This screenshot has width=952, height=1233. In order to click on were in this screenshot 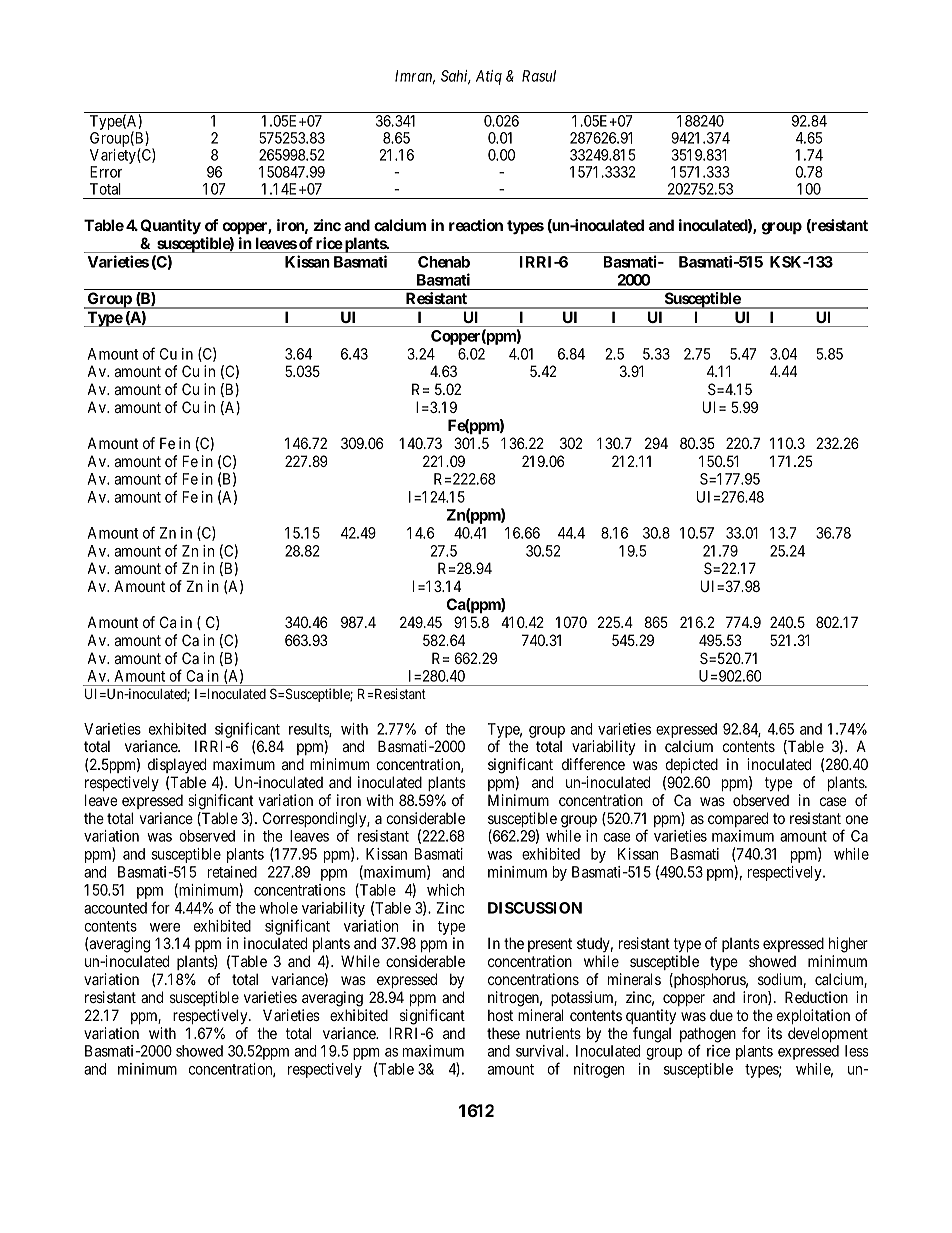, I will do `click(165, 927)`.
